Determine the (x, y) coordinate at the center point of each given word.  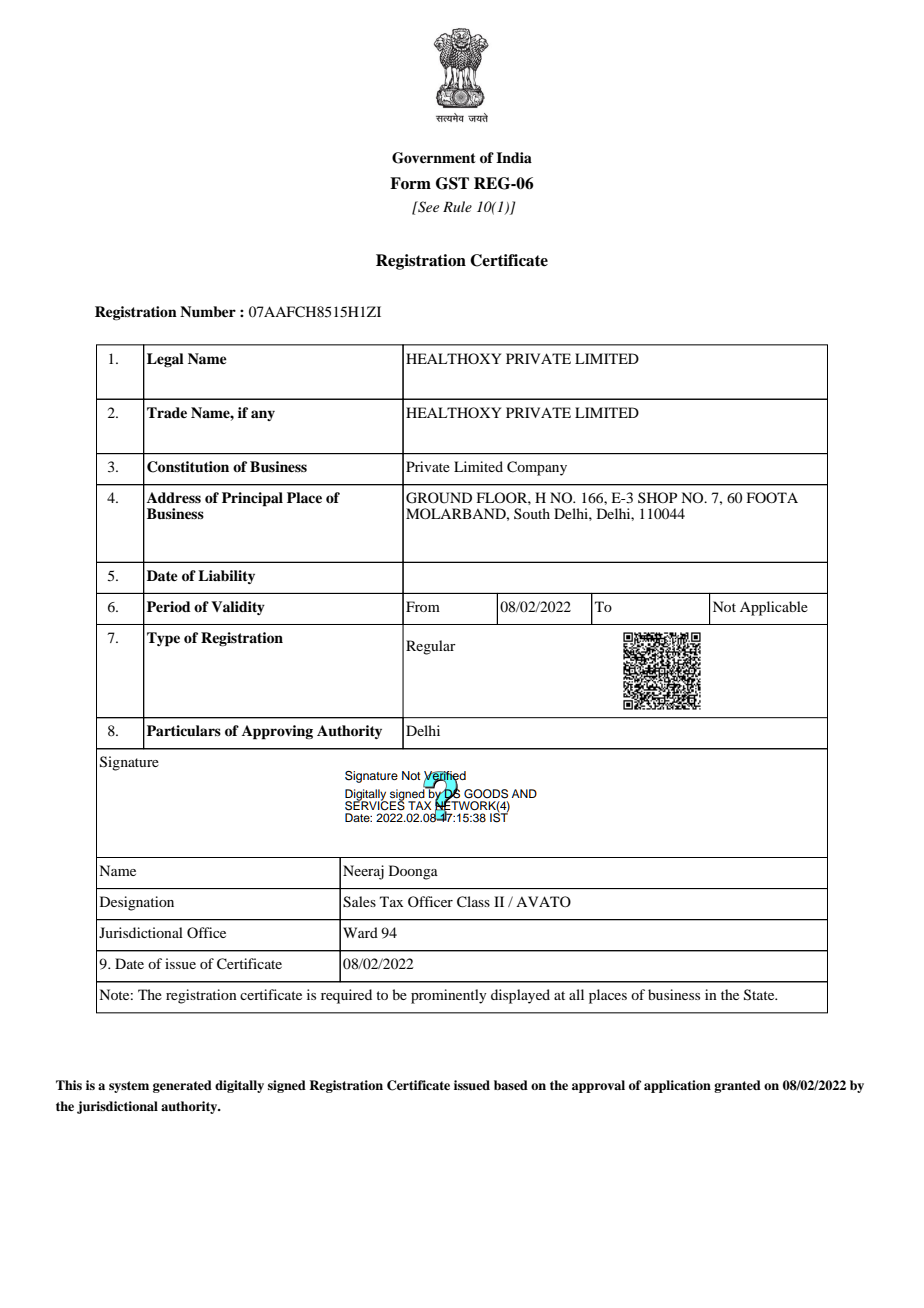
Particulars (184, 730)
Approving (277, 732)
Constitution (188, 467)
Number (208, 311)
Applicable (774, 608)
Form (410, 183)
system (129, 1087)
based (511, 1085)
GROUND (439, 498)
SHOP (657, 497)
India (514, 157)
